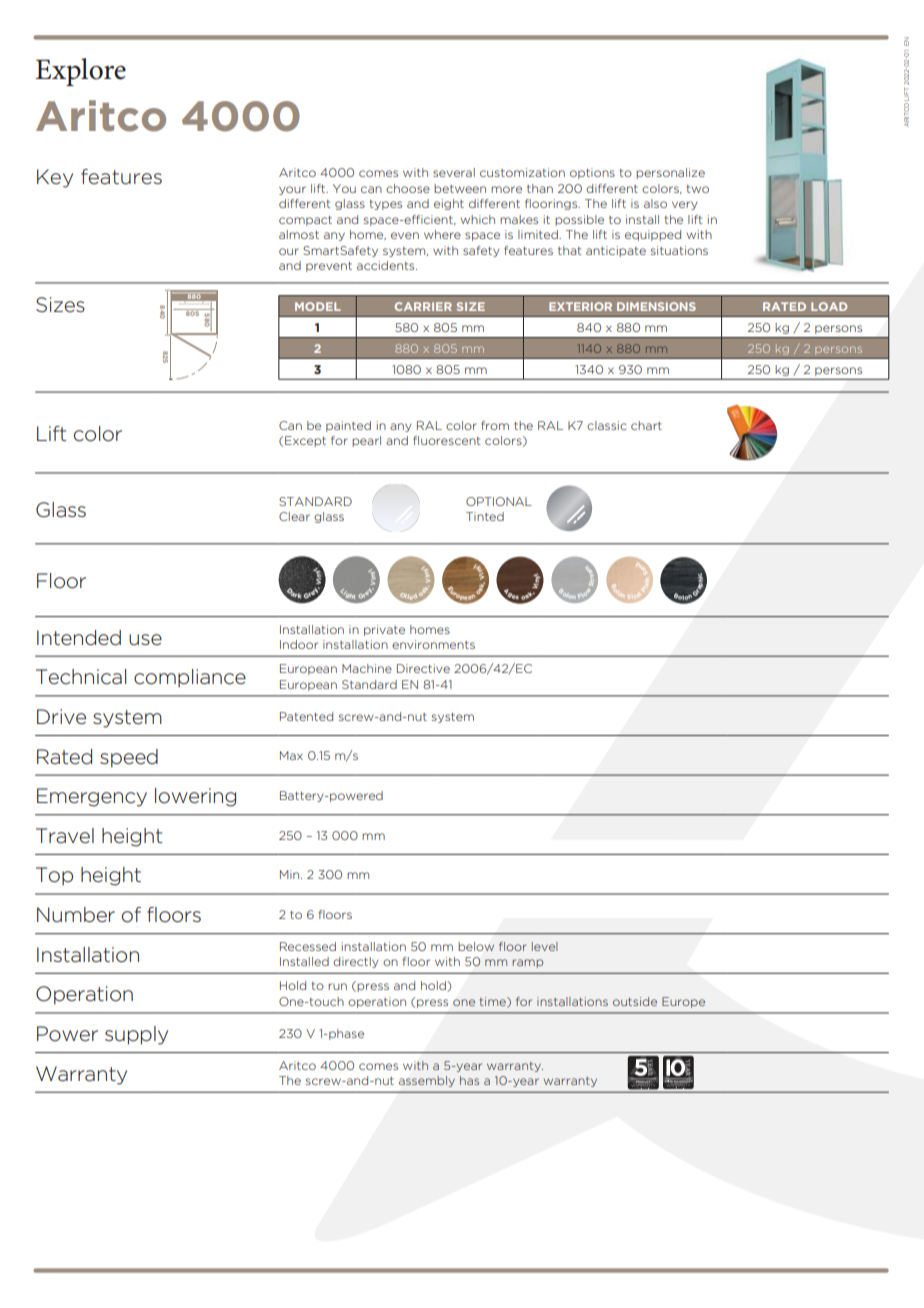  I want to click on assembly, so click(427, 1081).
